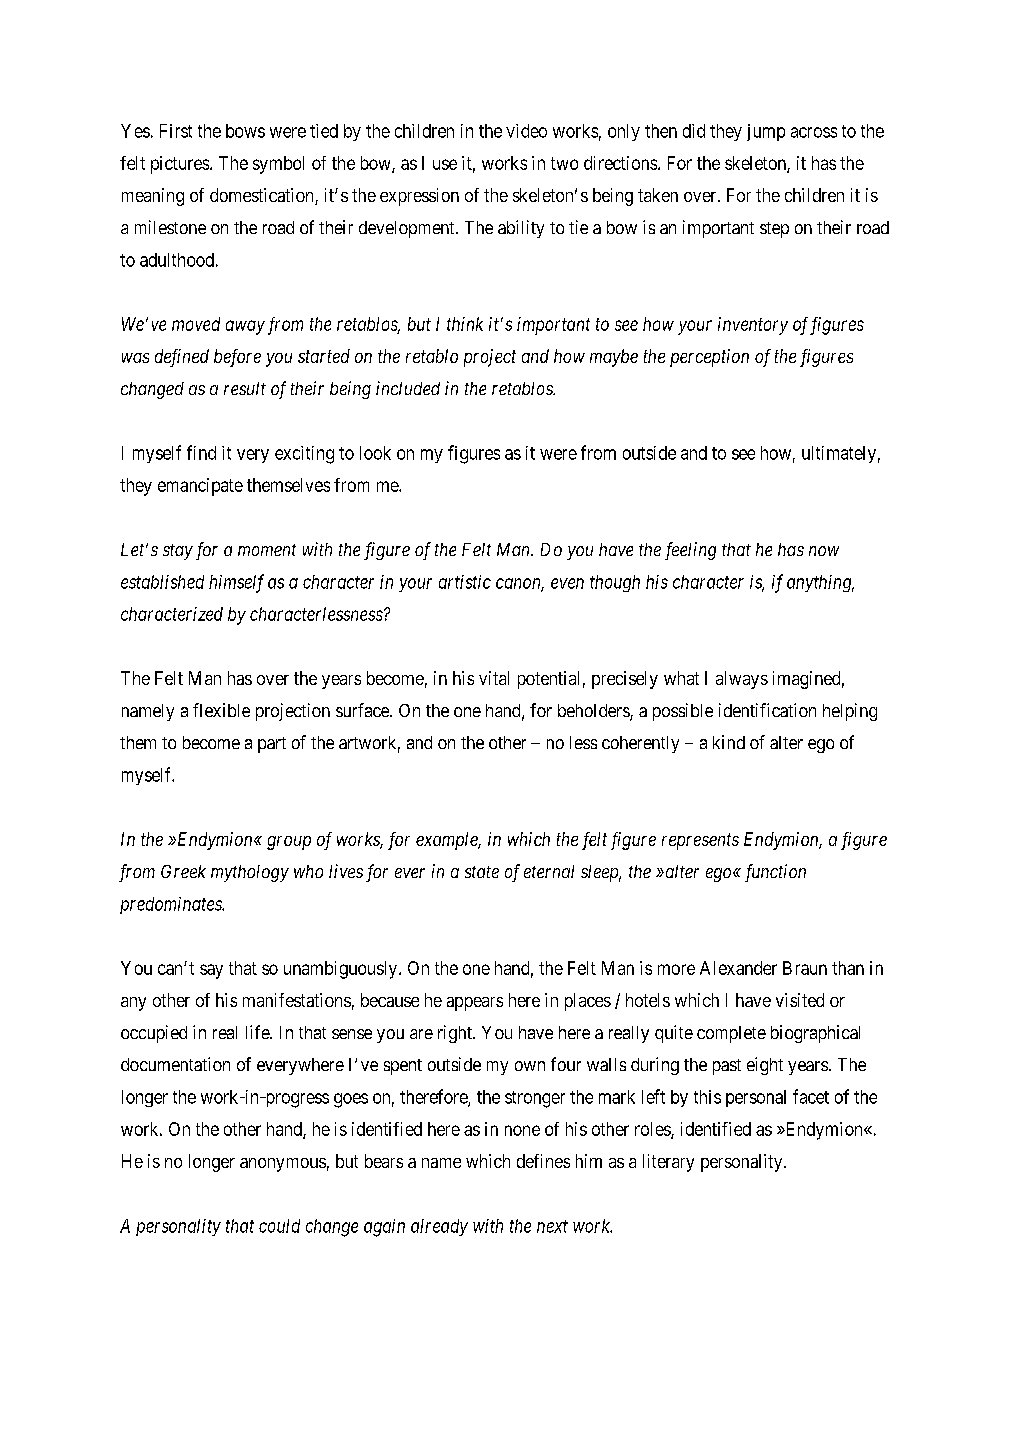  Describe the element at coordinates (245, 131) in the screenshot. I see `bows` at that location.
